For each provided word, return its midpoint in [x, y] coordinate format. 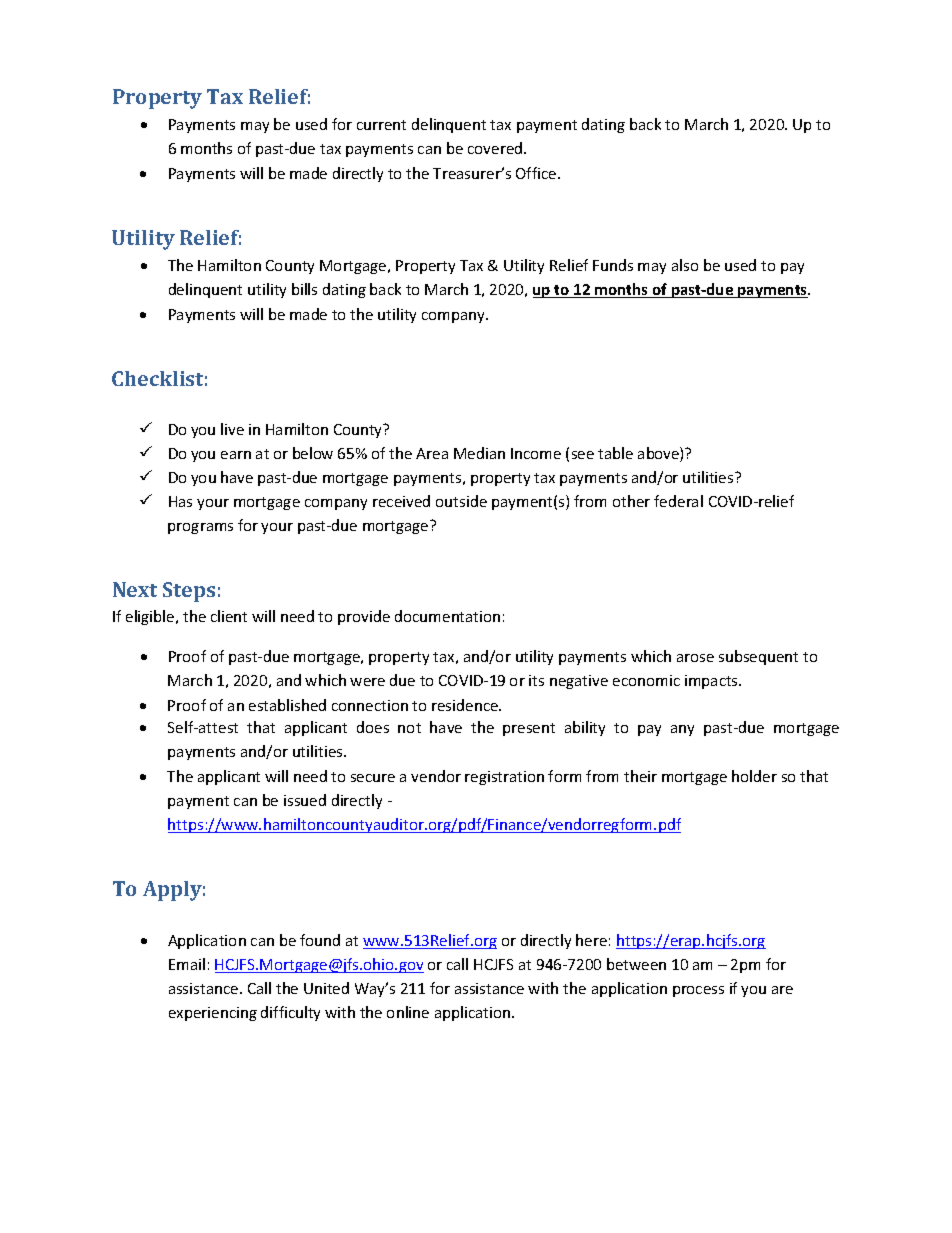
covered [496, 148]
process [698, 991]
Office [537, 173]
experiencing [213, 1014]
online [408, 1012]
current [381, 125]
